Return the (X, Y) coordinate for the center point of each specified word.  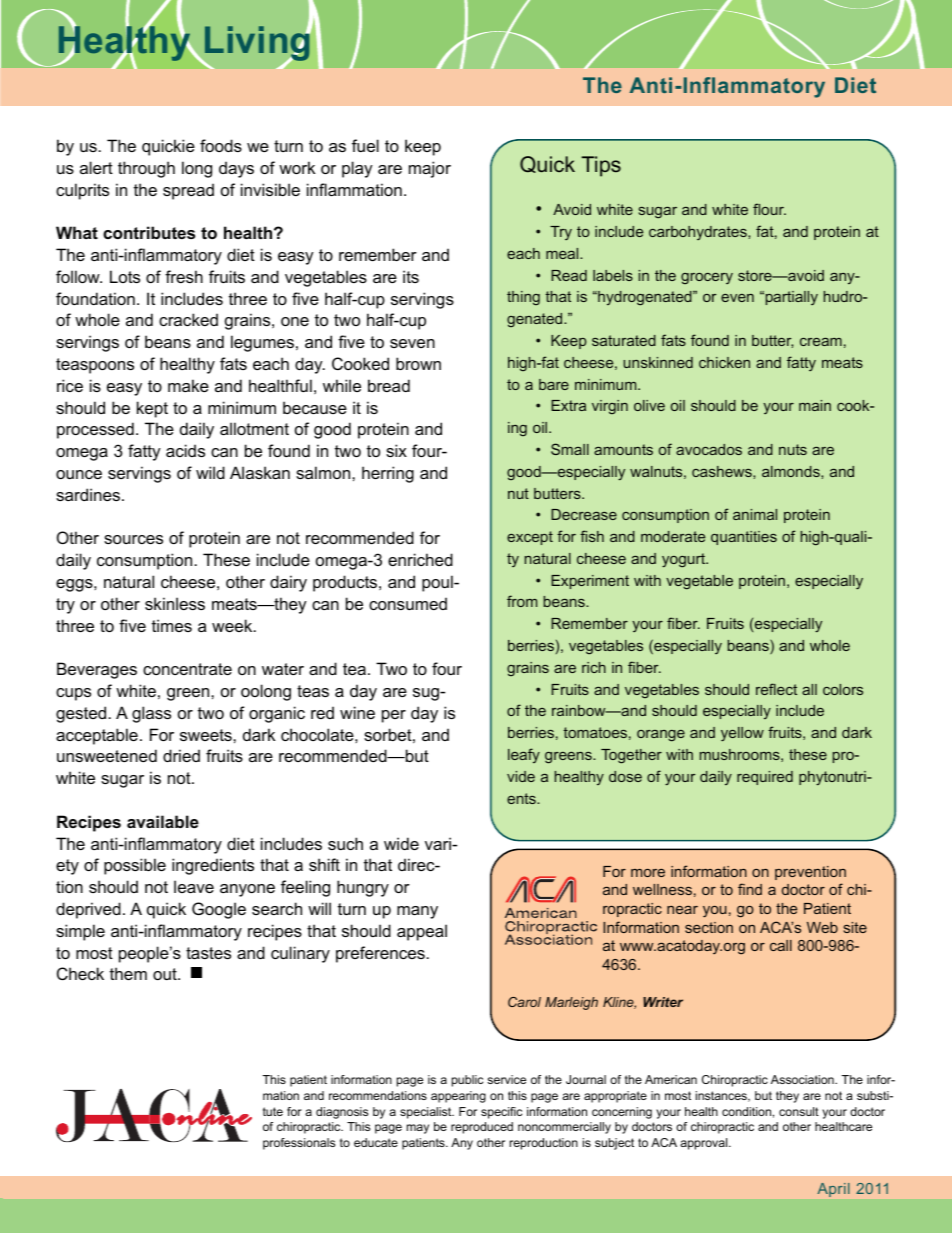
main (815, 405)
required (765, 778)
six (396, 450)
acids (185, 450)
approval (705, 1144)
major (430, 169)
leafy (524, 755)
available (163, 821)
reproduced (482, 1128)
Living (258, 44)
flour (769, 209)
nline (213, 1113)
